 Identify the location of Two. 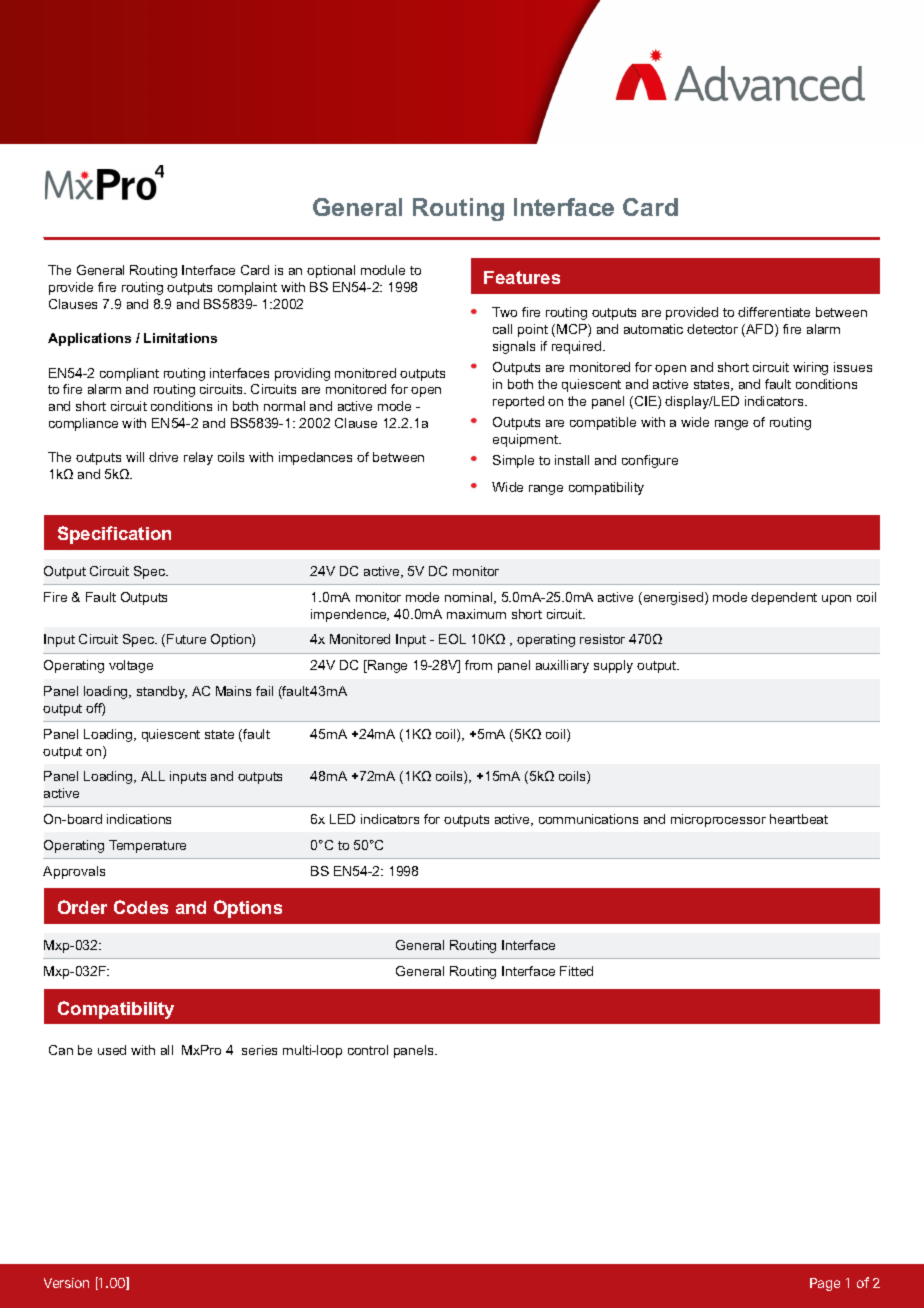
(504, 312).
